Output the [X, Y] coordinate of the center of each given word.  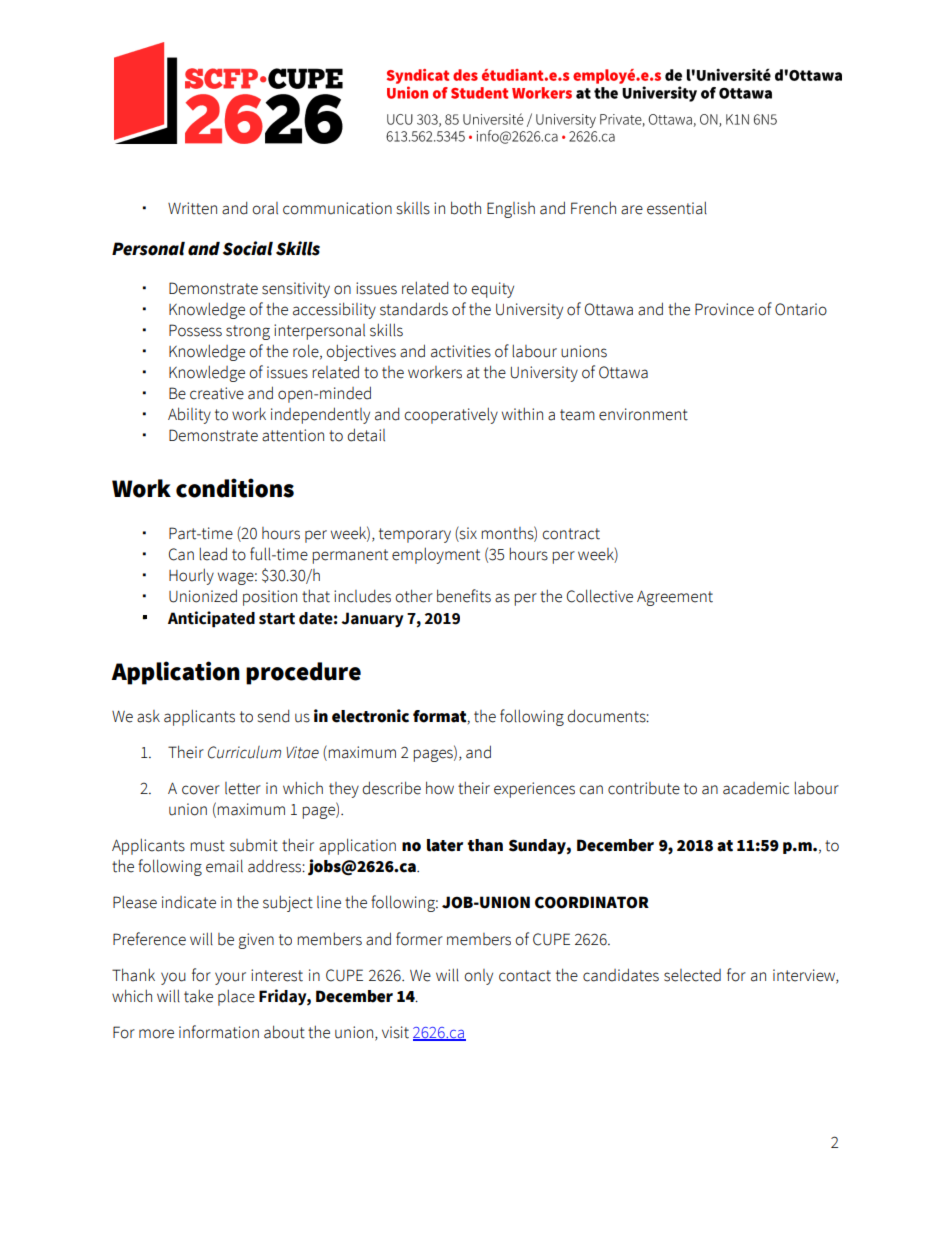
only [479, 977]
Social [248, 248]
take [198, 996]
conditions [235, 488]
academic [756, 788]
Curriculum [244, 752]
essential [677, 208]
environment [643, 414]
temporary [415, 535]
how [440, 788]
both [466, 208]
